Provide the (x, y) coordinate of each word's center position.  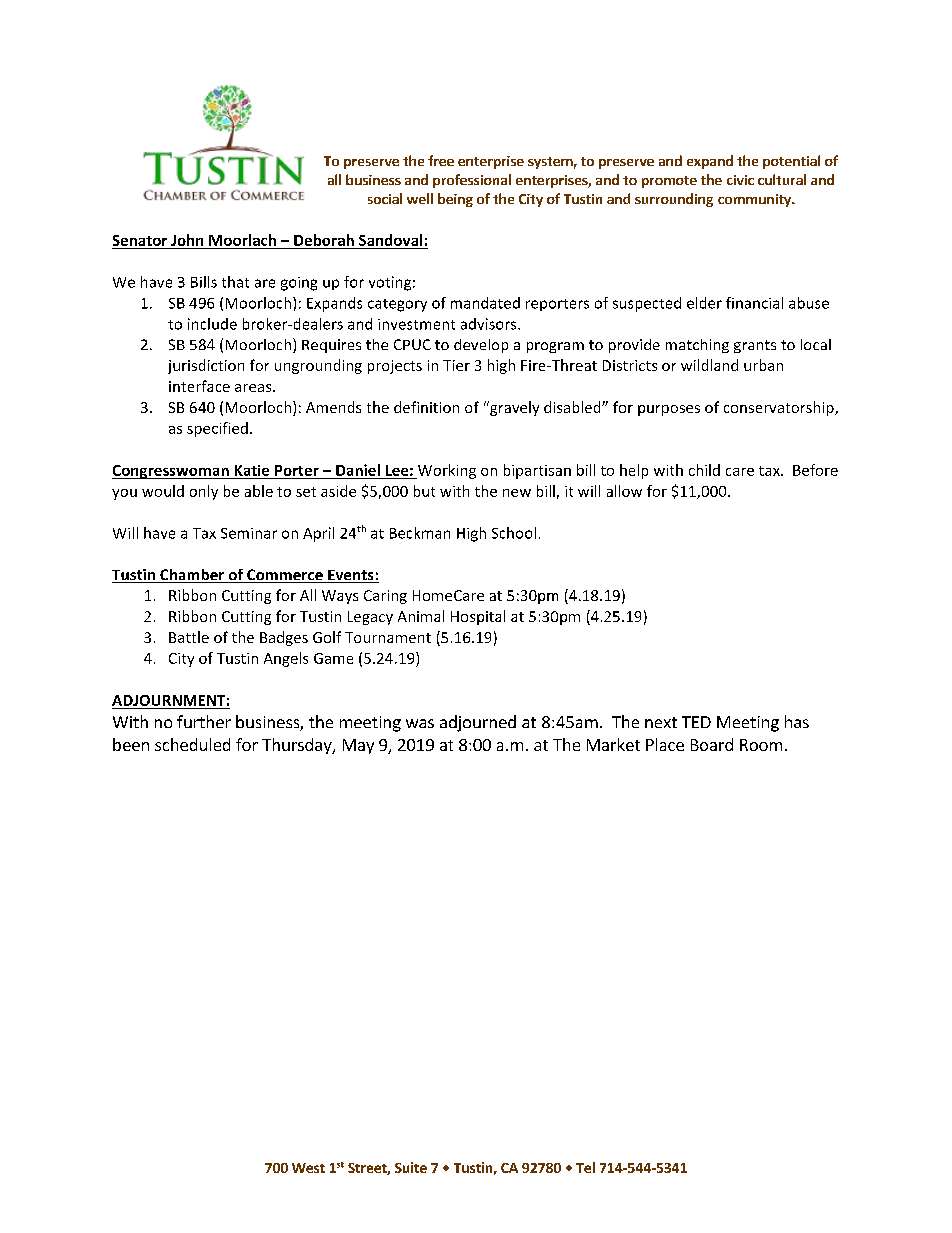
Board (712, 744)
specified (217, 429)
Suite (411, 1167)
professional (472, 181)
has (797, 721)
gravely (513, 408)
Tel (585, 1167)
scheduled (192, 744)
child (704, 470)
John (187, 240)
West (308, 1168)
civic (740, 180)
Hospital (478, 617)
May (358, 746)
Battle (189, 637)
